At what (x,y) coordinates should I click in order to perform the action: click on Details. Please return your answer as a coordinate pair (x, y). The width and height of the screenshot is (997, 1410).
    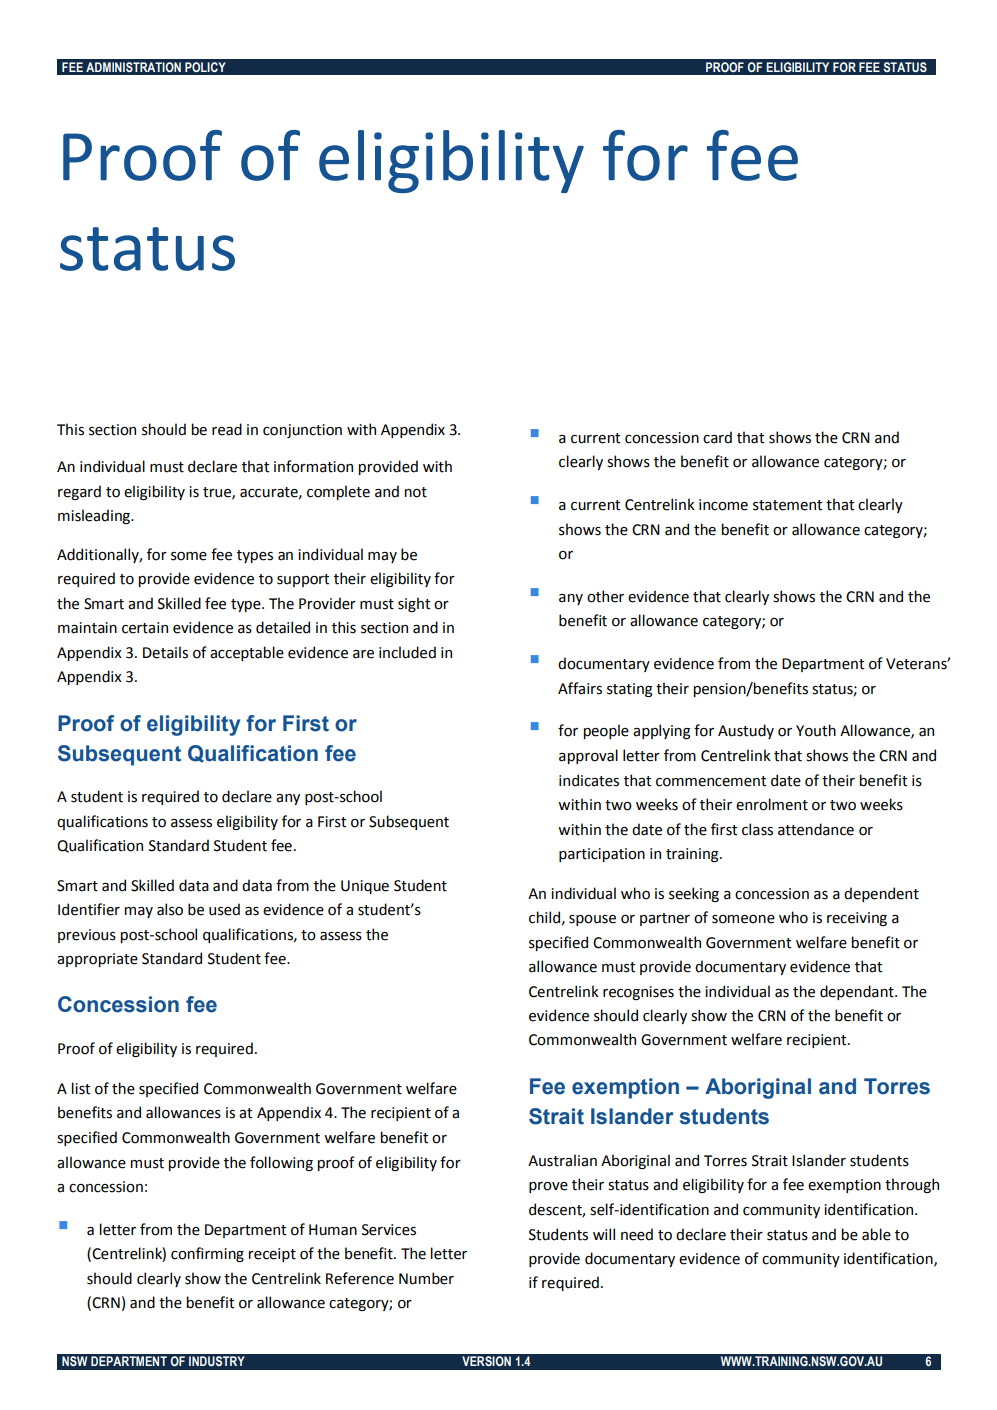
    Looking at the image, I should click on (165, 652).
